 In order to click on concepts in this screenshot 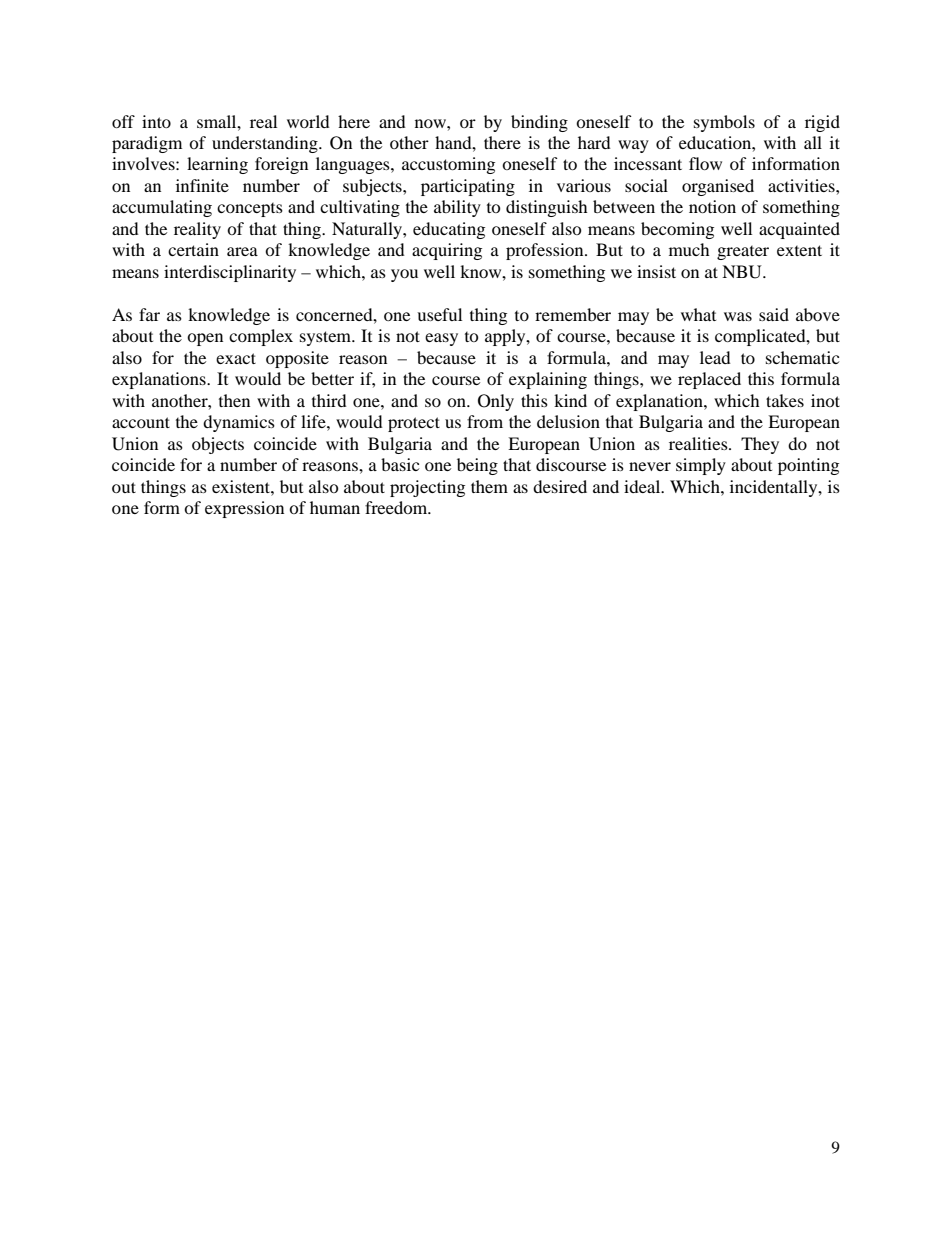, I will do `click(250, 210)`.
